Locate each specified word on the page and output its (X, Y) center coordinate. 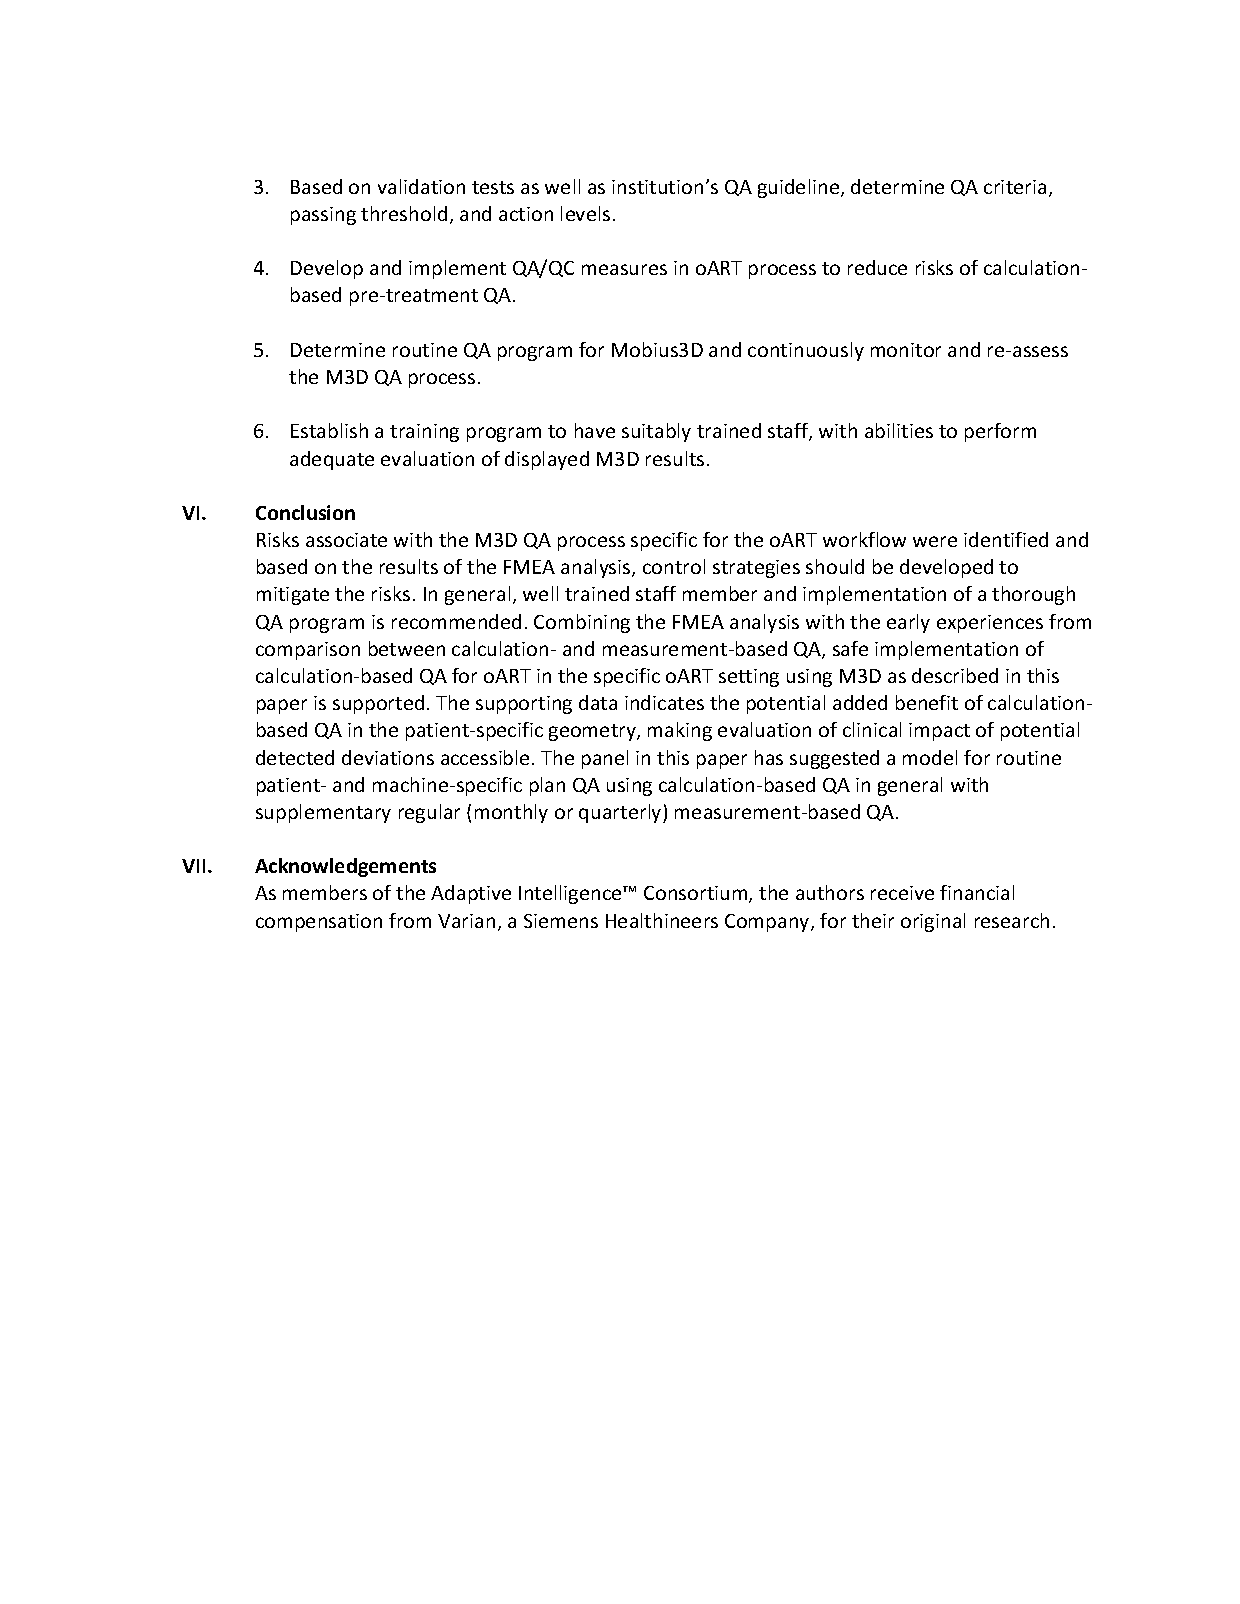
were (935, 541)
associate (346, 540)
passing (323, 216)
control (674, 566)
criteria (1015, 187)
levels (585, 213)
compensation (319, 923)
